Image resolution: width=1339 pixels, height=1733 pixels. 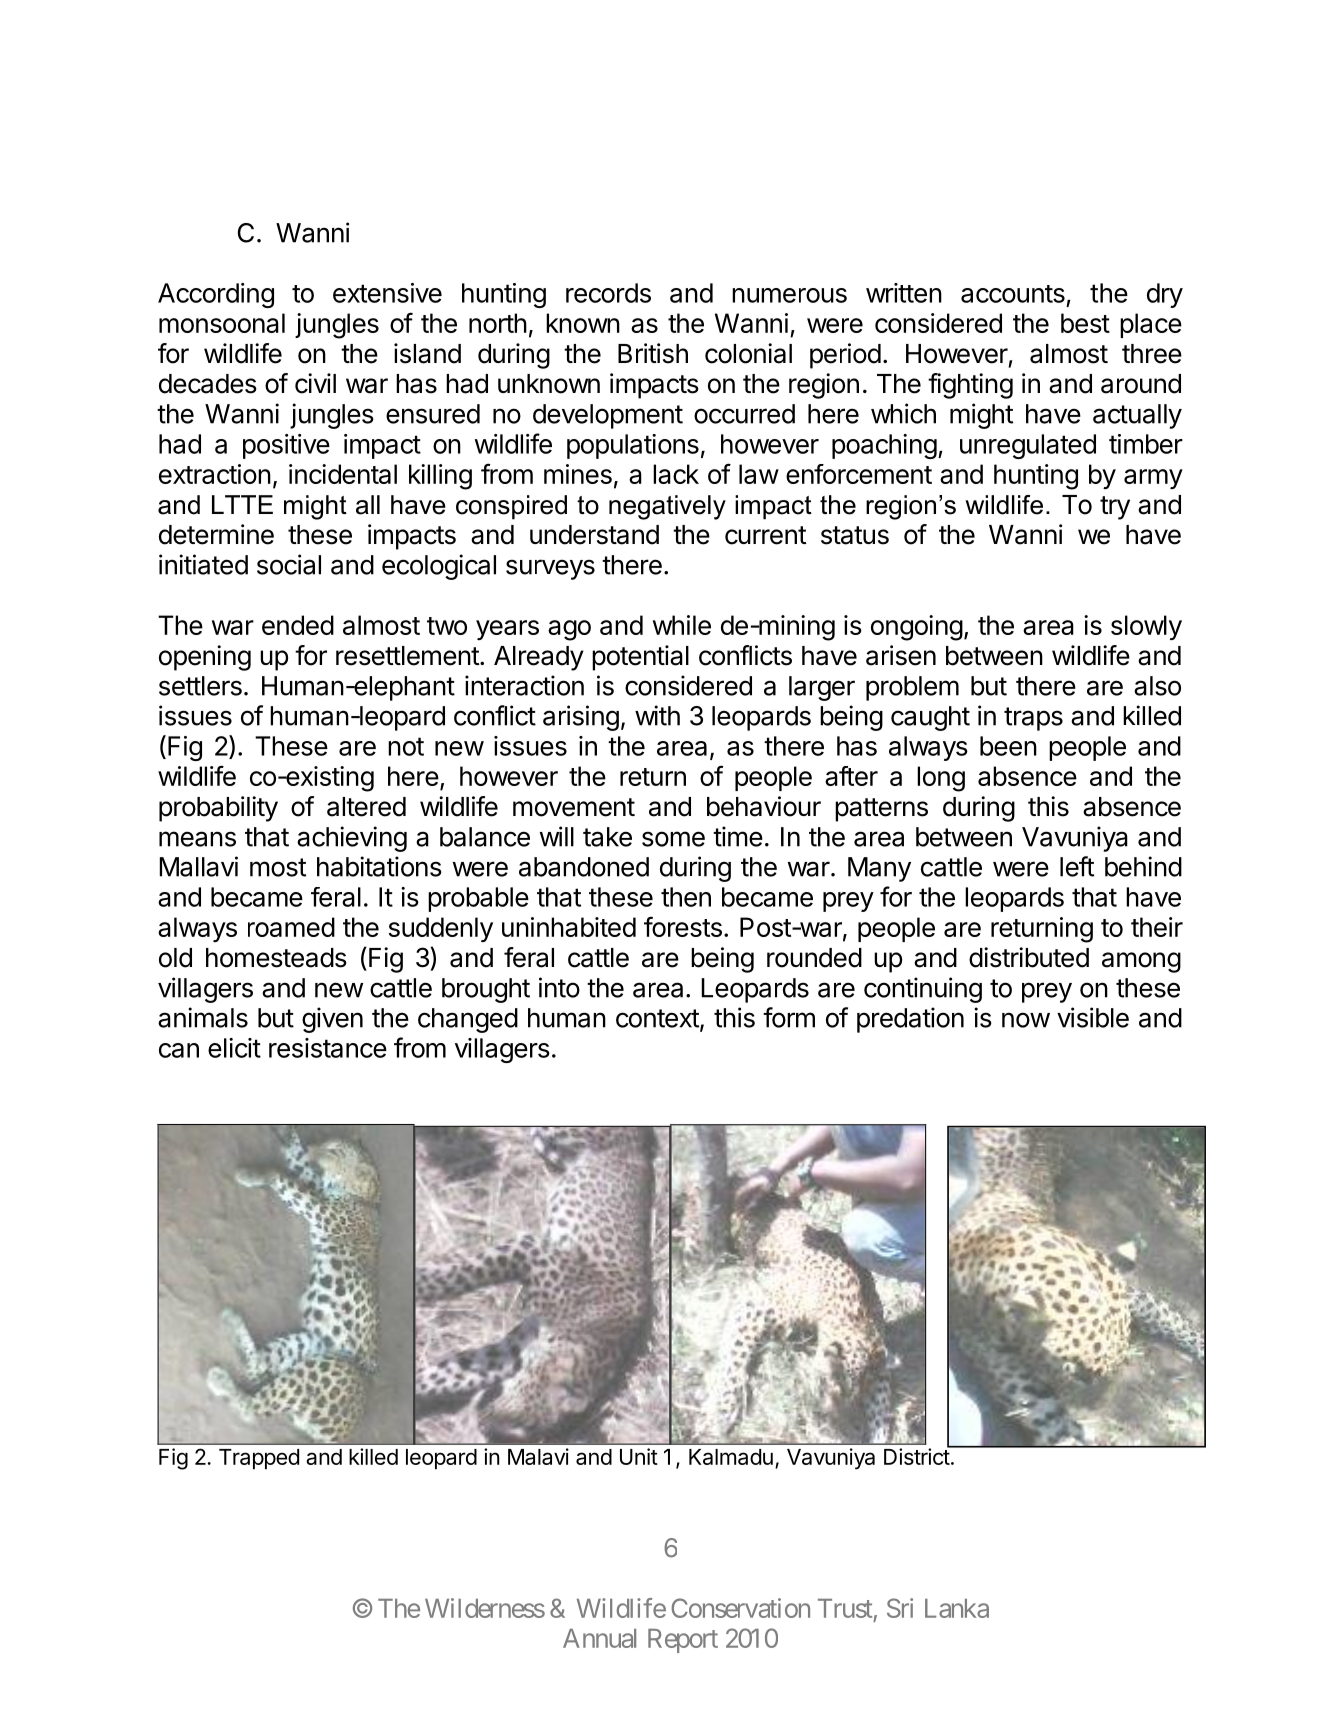 I want to click on Lanka, so click(x=957, y=1608).
